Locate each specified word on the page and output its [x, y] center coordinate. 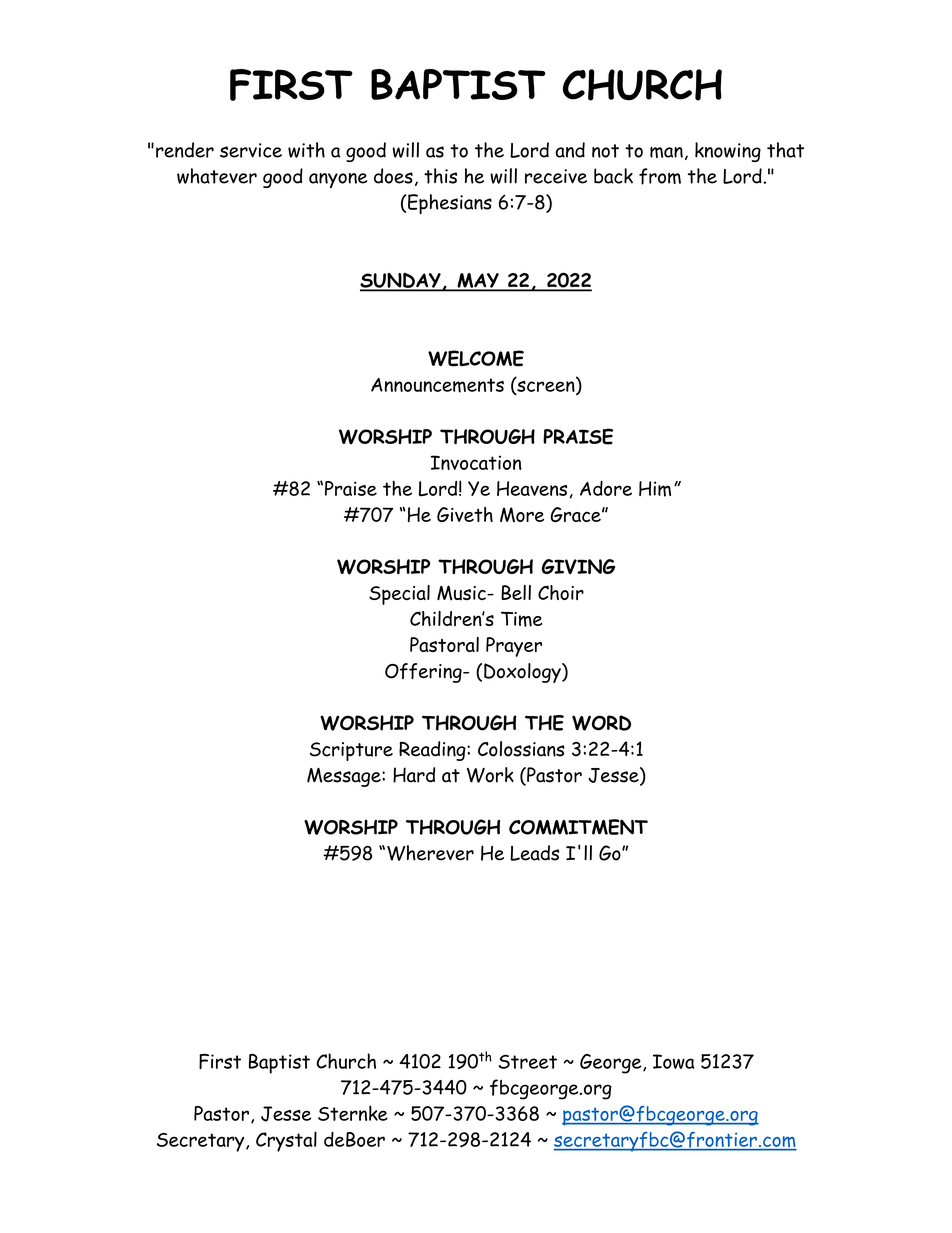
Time [522, 619]
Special [399, 595]
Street [528, 1061]
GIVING [578, 566]
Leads [534, 853]
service [251, 150]
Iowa [673, 1061]
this [440, 176]
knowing [728, 152]
